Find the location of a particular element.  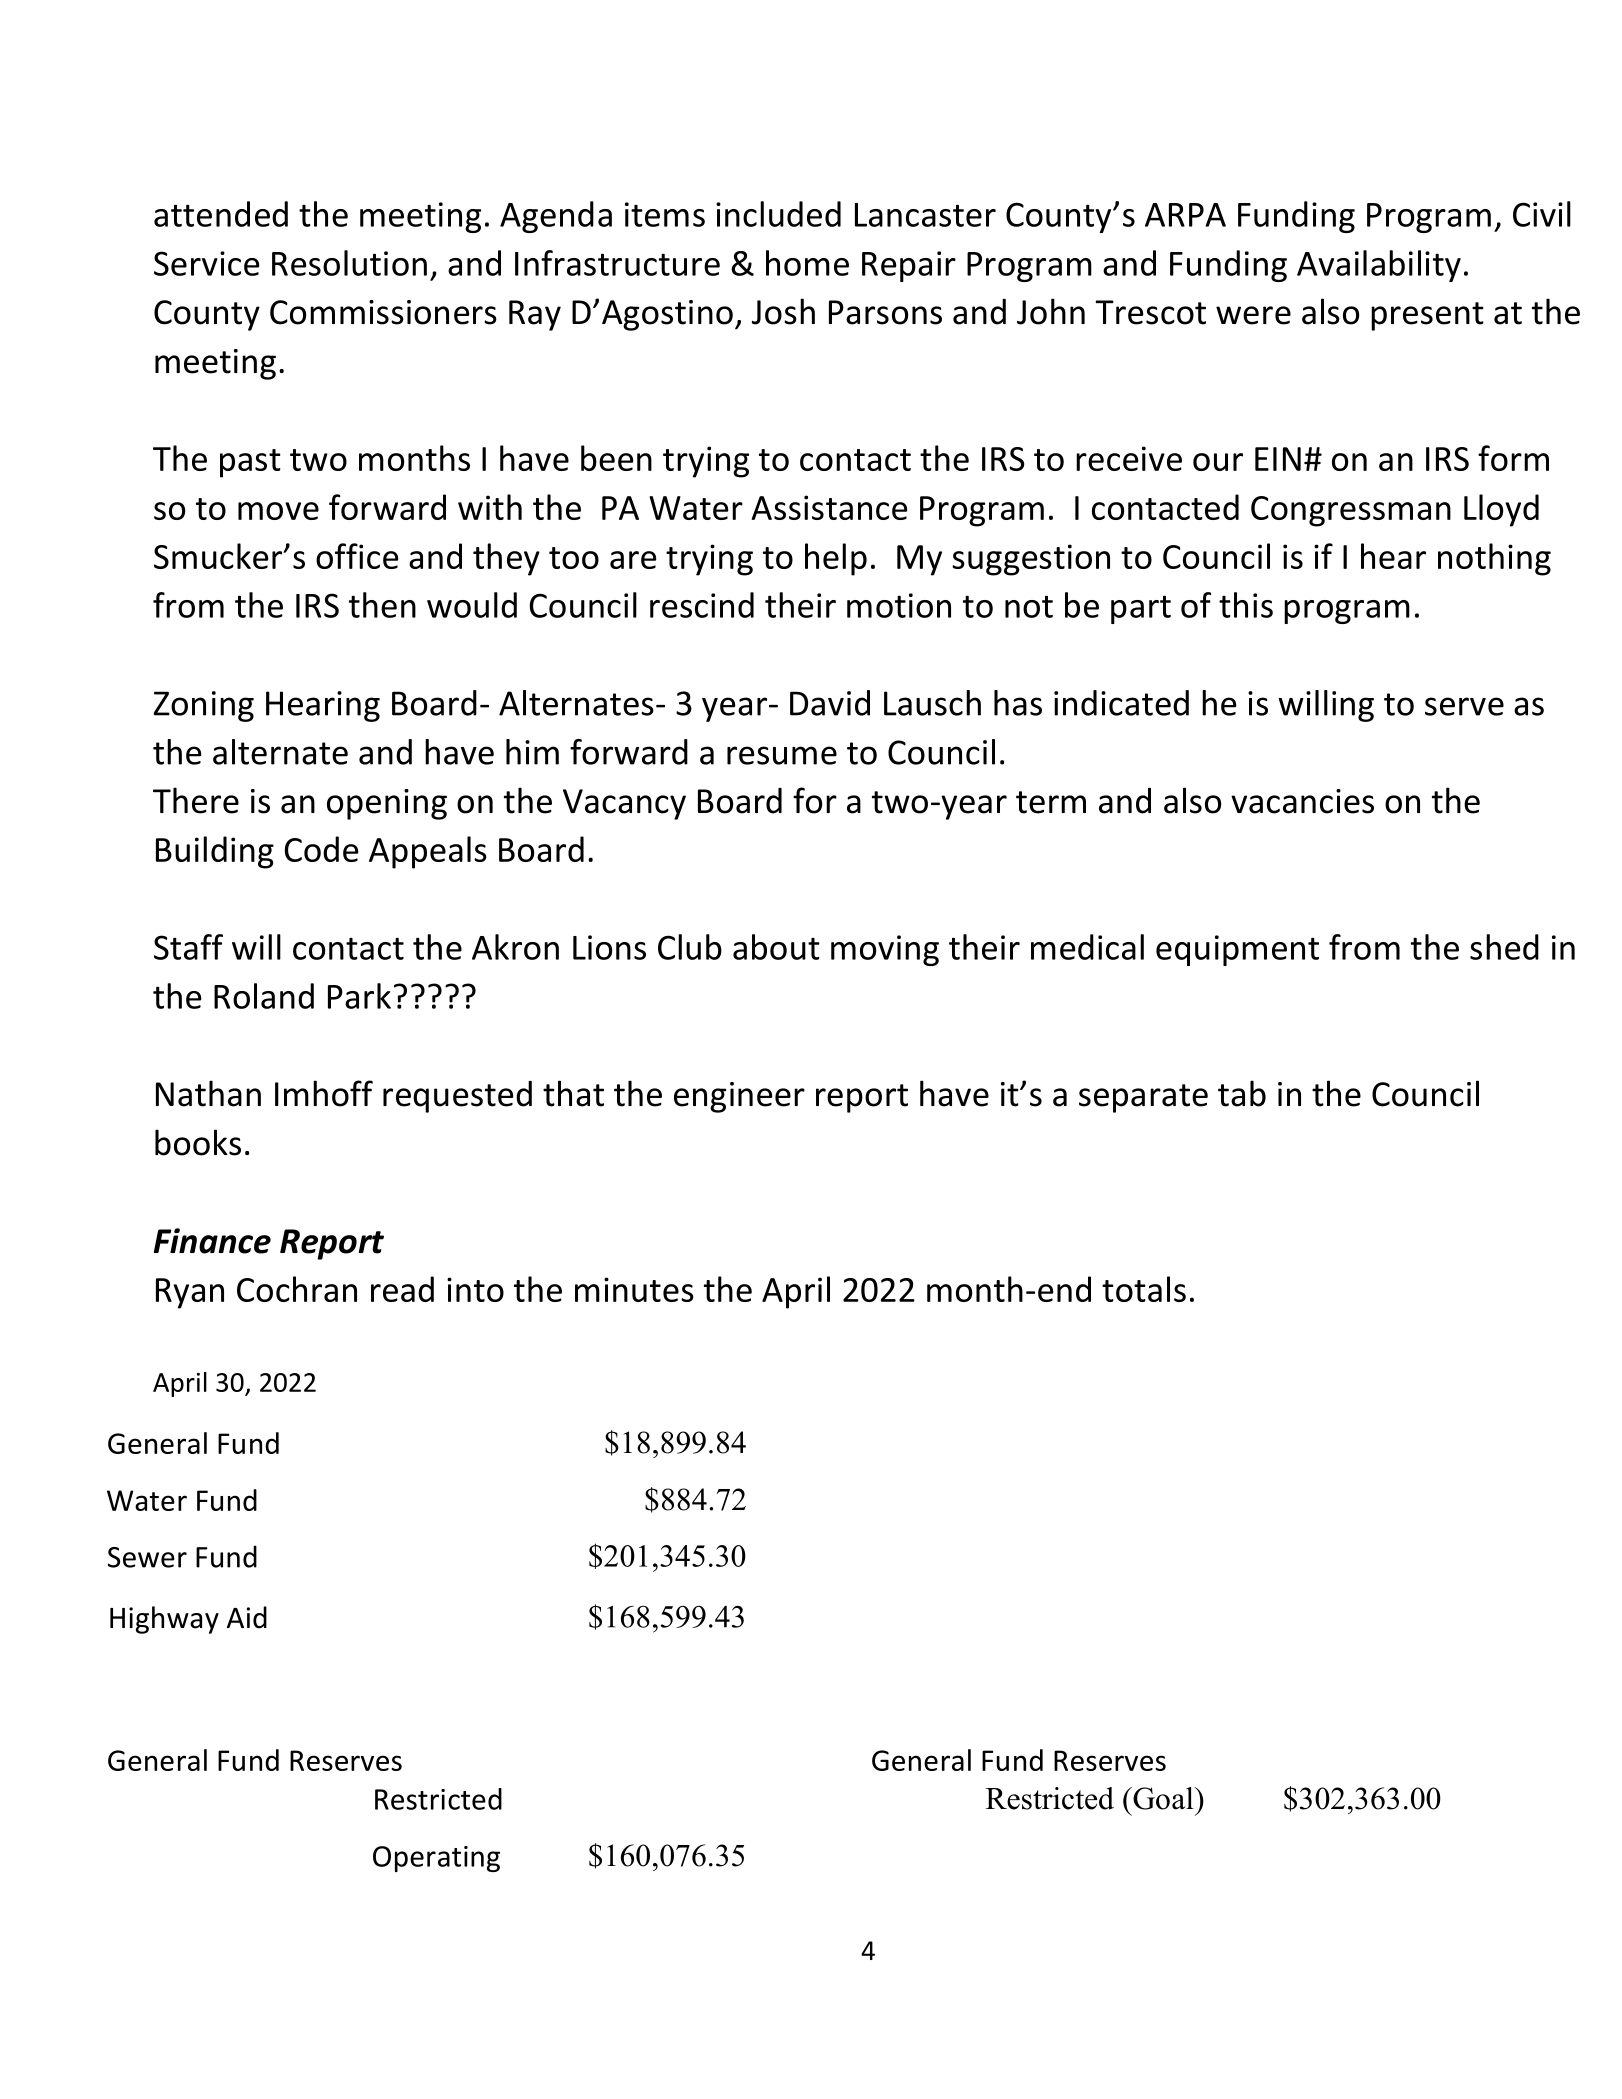

totals is located at coordinates (1144, 1289).
